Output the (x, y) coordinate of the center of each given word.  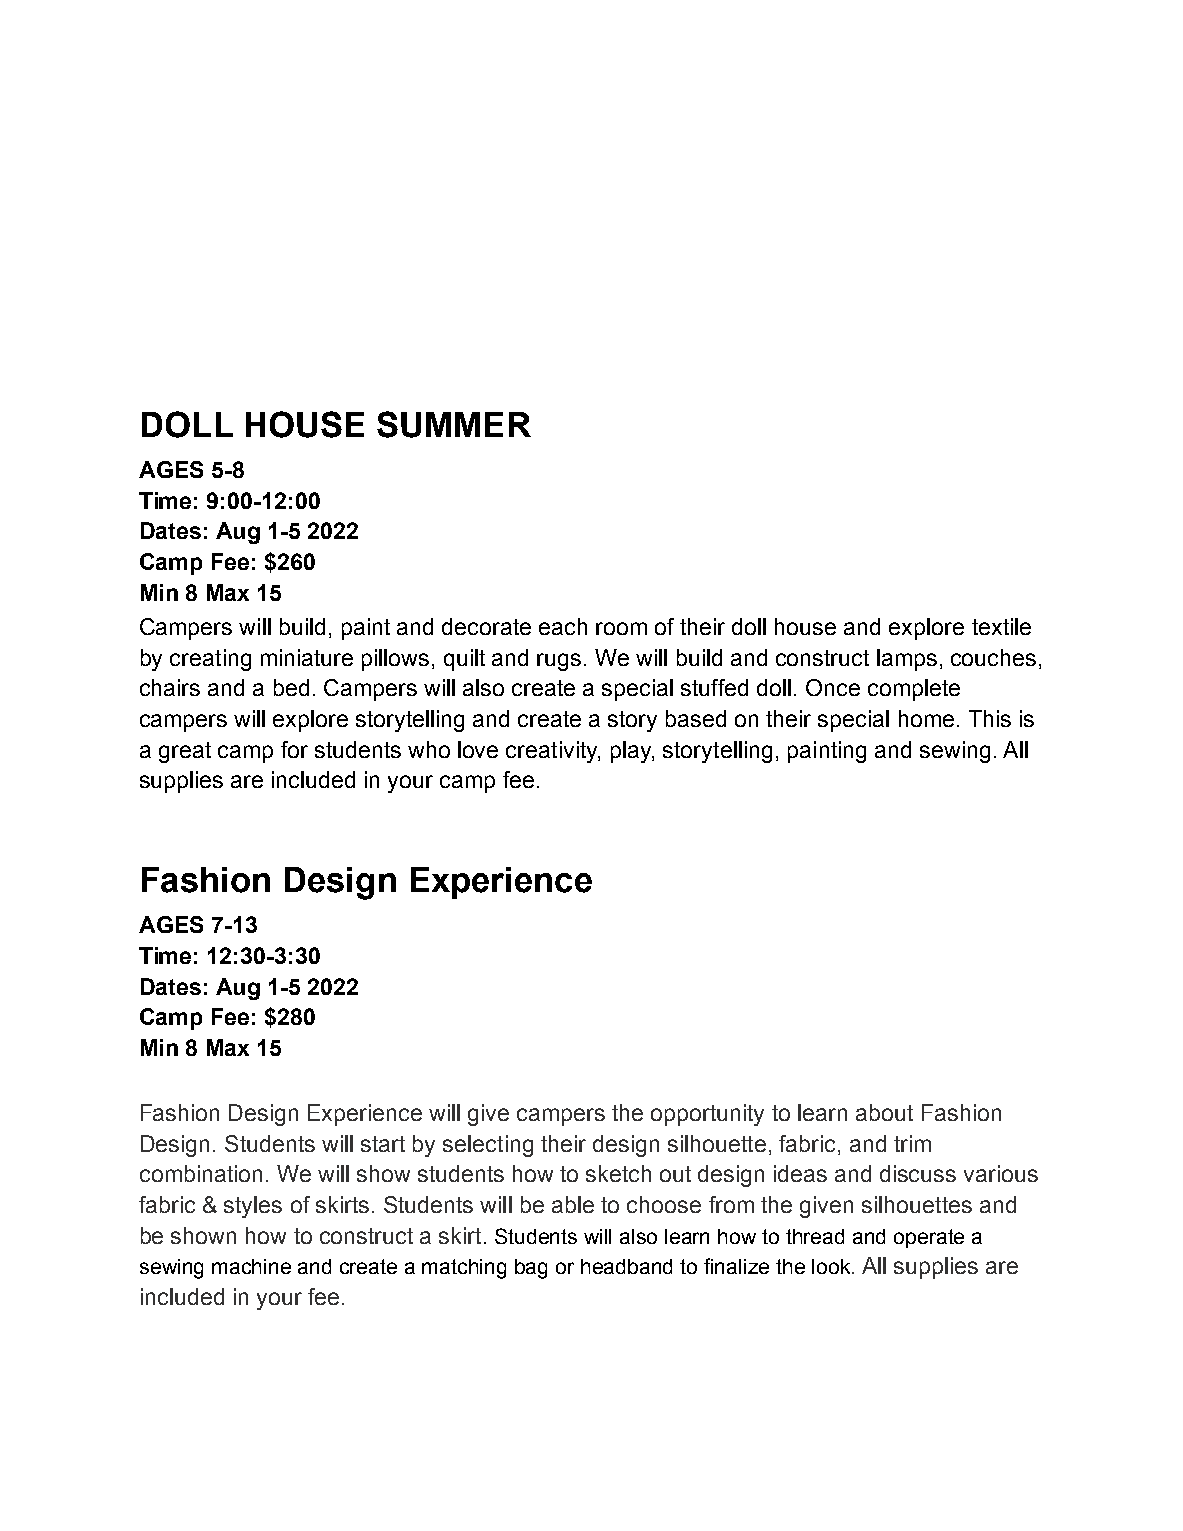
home (926, 718)
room (621, 628)
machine (251, 1266)
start (383, 1144)
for (294, 749)
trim (912, 1143)
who (429, 749)
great (185, 752)
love (478, 749)
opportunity (707, 1115)
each (563, 626)
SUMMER (454, 424)
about (884, 1112)
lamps (907, 660)
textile (1001, 626)
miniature (307, 657)
